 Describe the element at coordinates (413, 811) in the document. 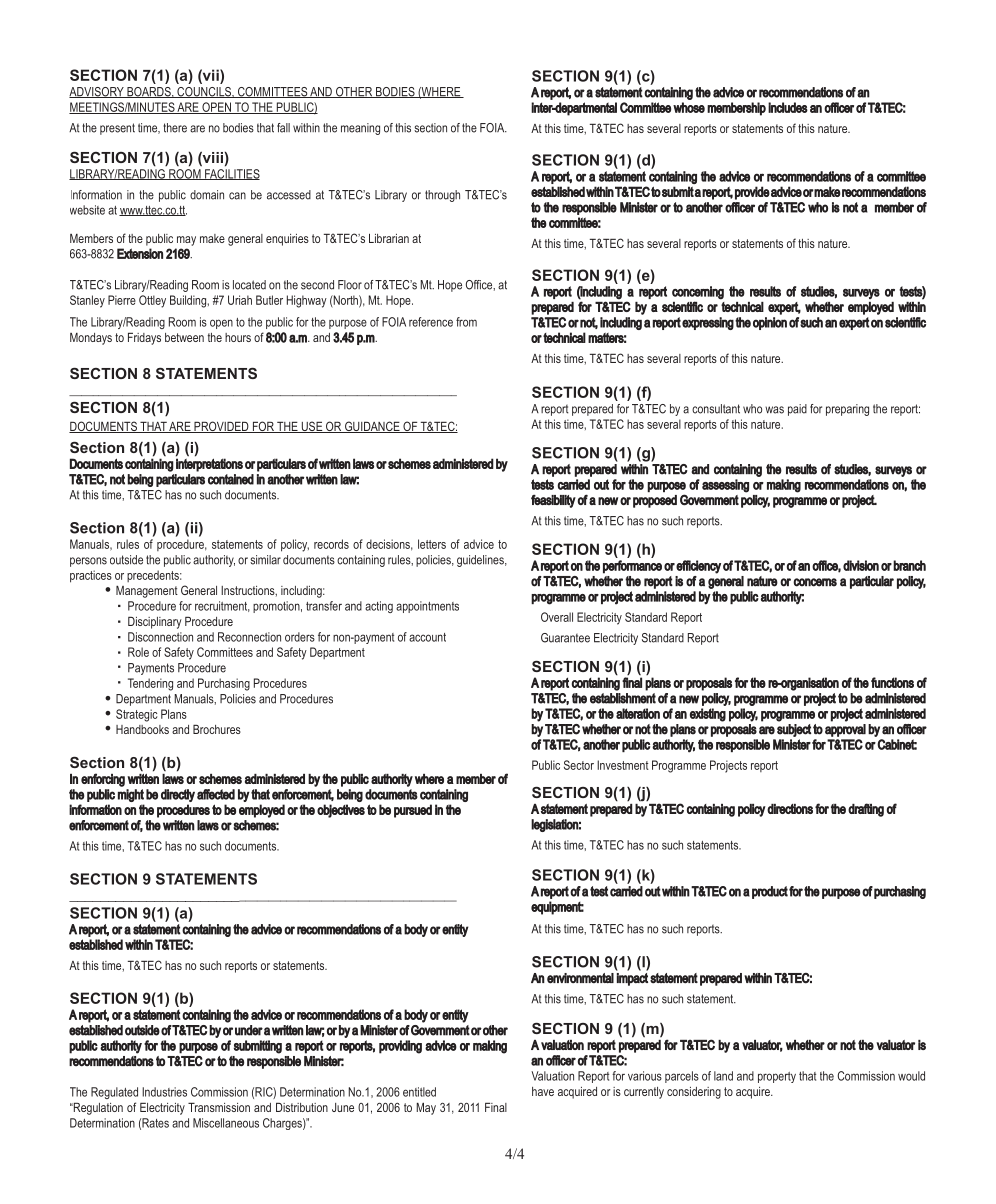

I see `pursued` at that location.
